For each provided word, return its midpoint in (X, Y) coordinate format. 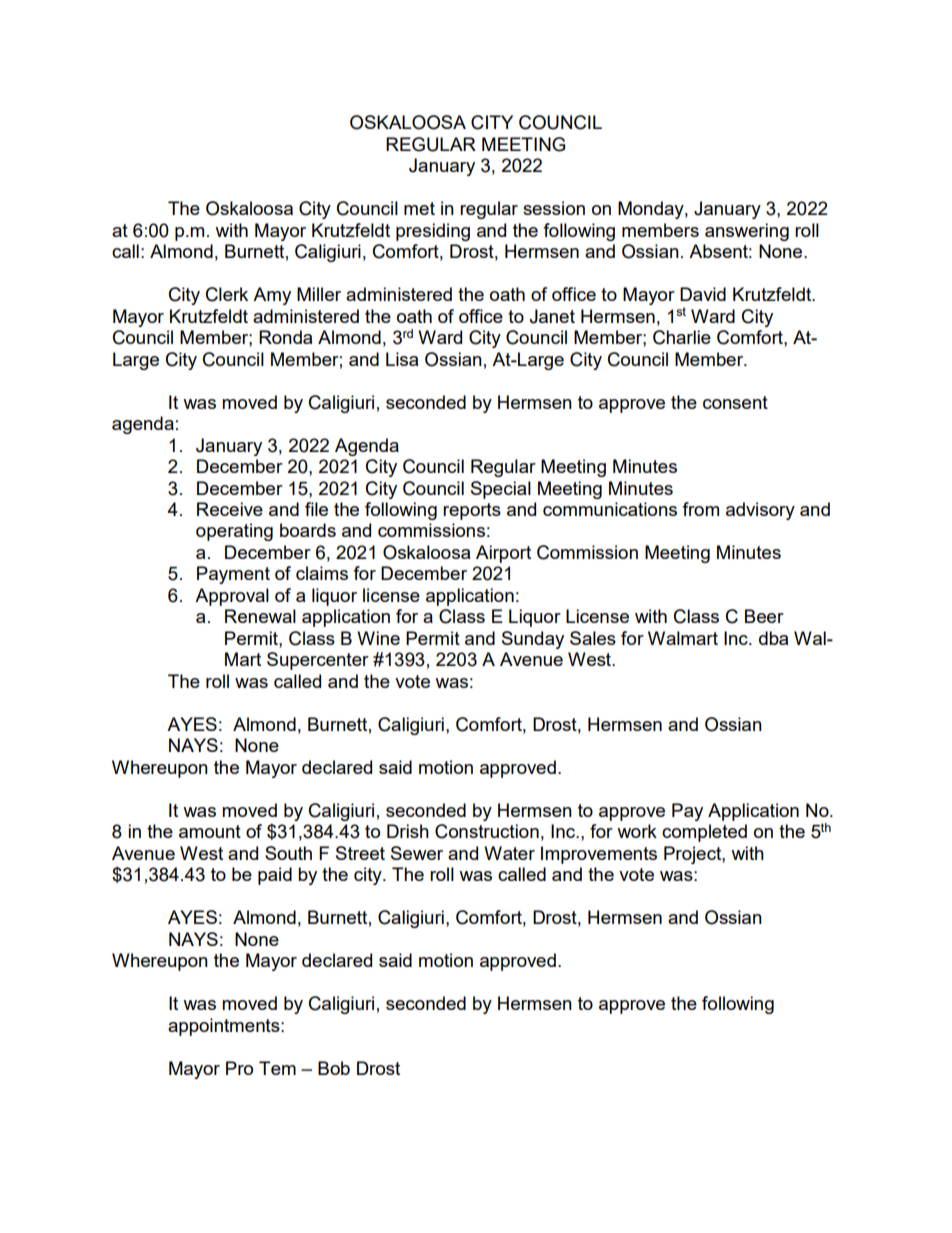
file (316, 509)
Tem (277, 1068)
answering (747, 232)
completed (704, 833)
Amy (272, 296)
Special (501, 490)
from (700, 509)
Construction (487, 831)
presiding (433, 232)
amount (210, 831)
